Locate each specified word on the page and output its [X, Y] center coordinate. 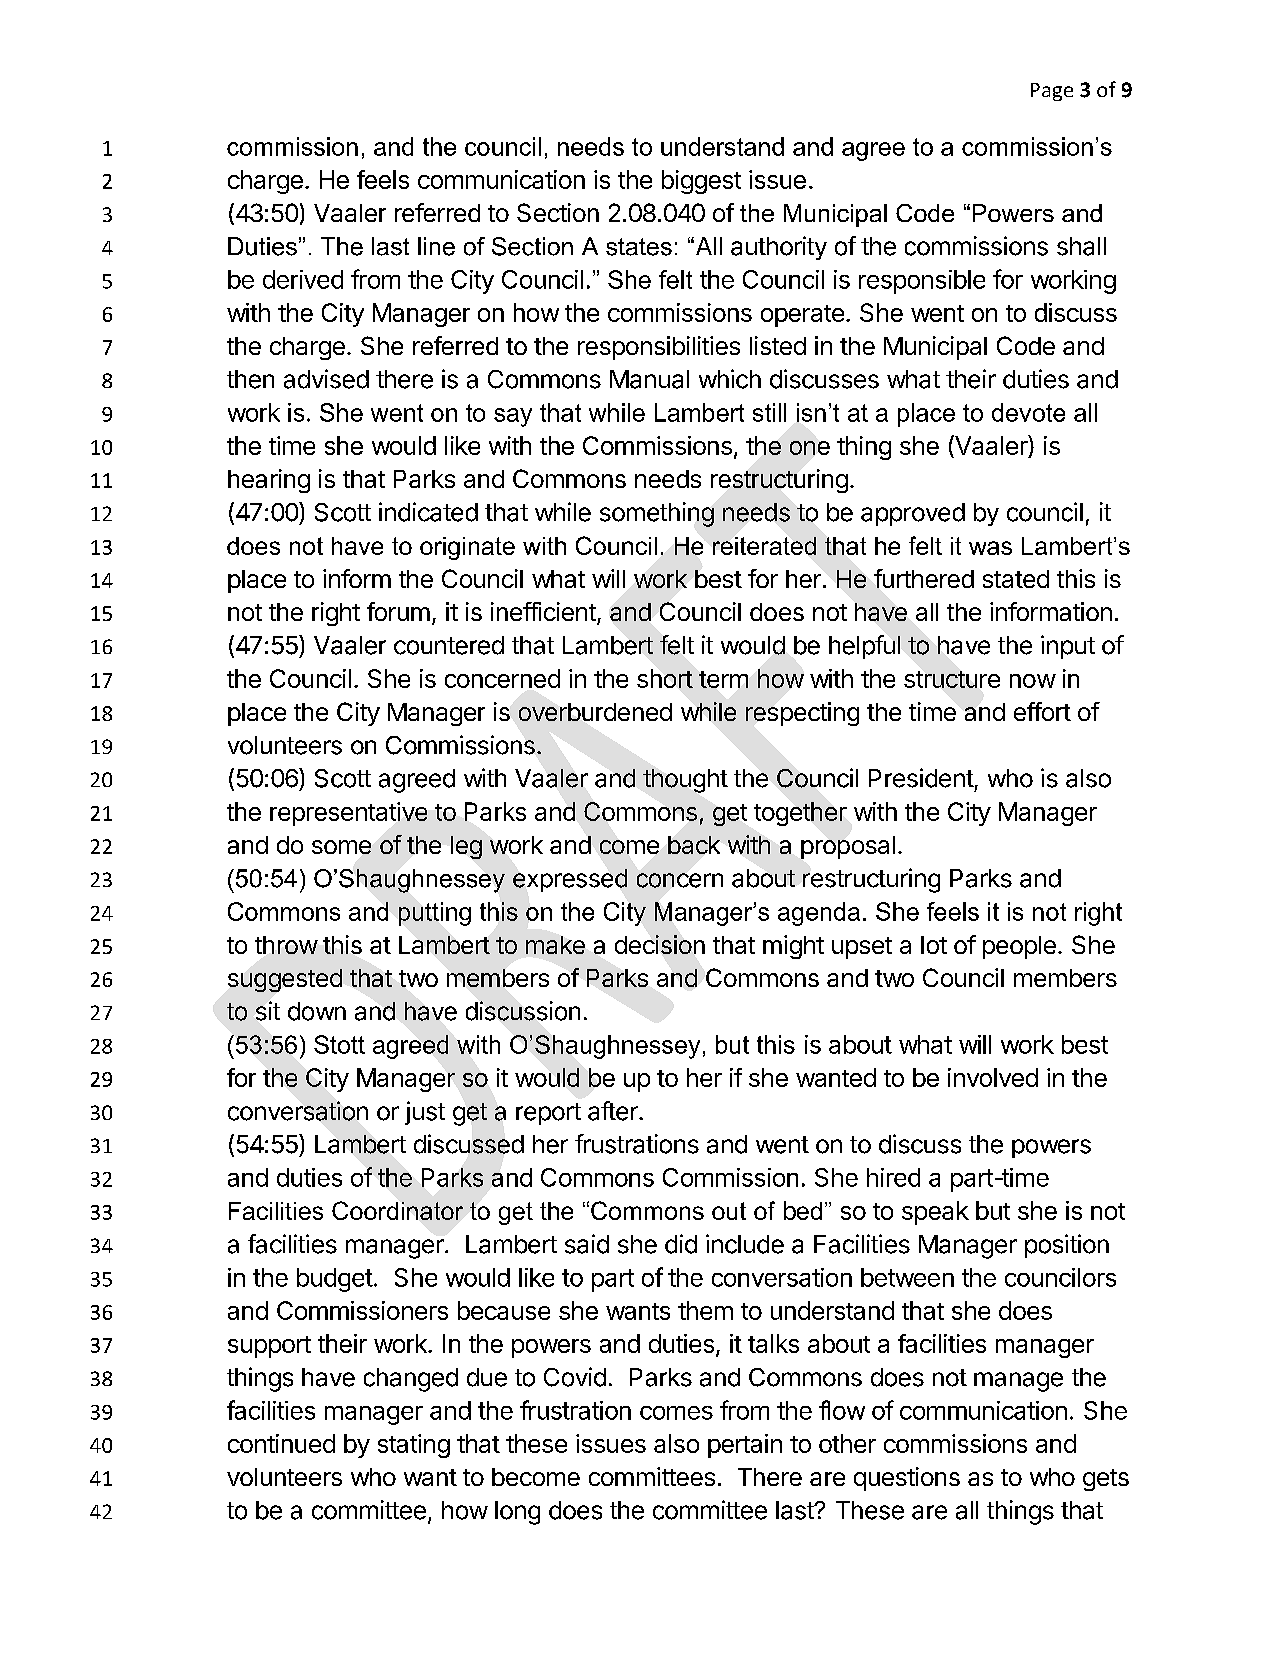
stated [1016, 579]
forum [398, 611]
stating [414, 1446]
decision [660, 944]
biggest [701, 182]
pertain [745, 1446]
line [436, 246]
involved [993, 1077]
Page [1052, 92]
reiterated [764, 546]
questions [907, 1479]
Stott [339, 1044]
